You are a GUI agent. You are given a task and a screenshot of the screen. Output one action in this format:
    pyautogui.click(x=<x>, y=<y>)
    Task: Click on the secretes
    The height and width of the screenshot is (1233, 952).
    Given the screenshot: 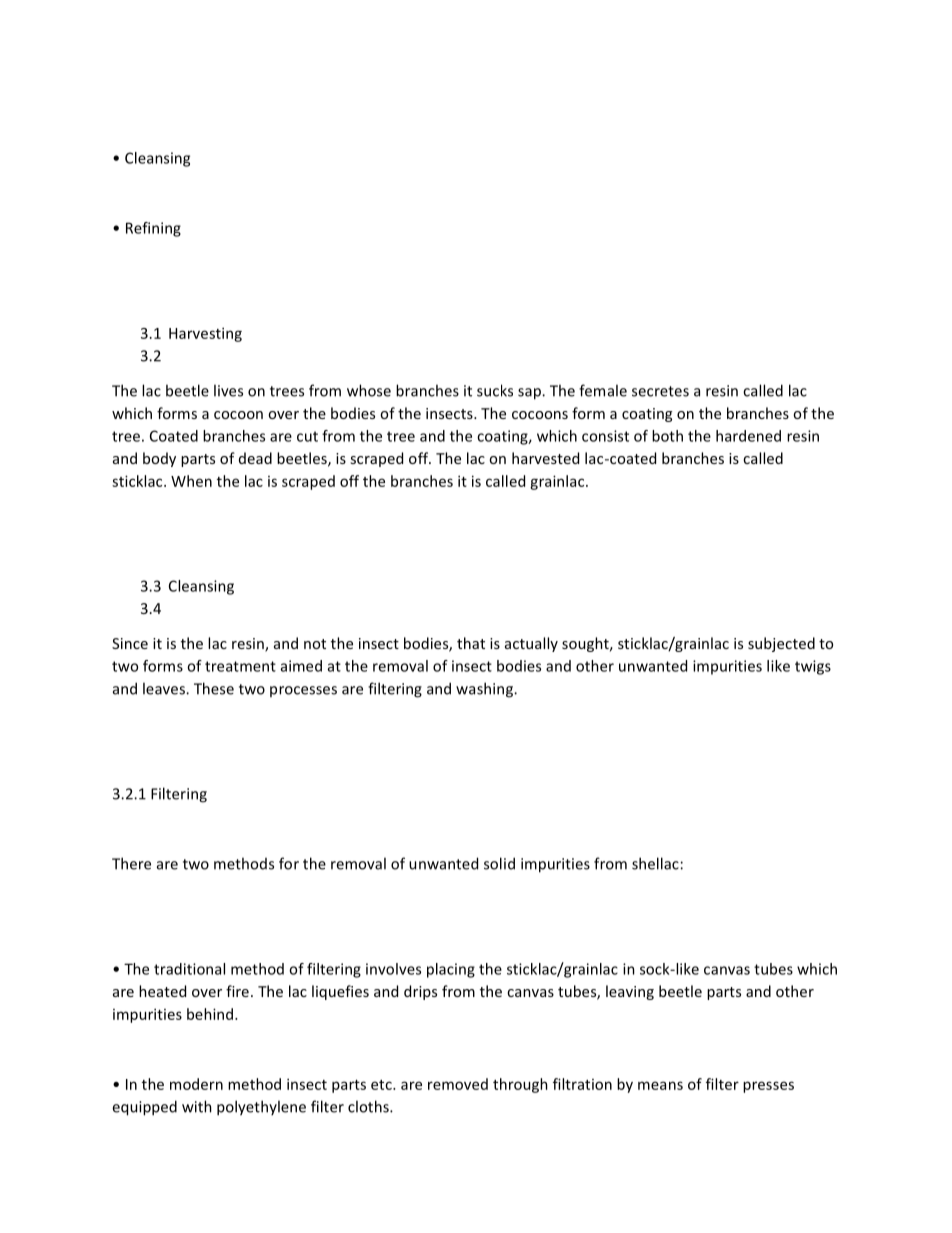 What is the action you would take?
    pyautogui.click(x=660, y=391)
